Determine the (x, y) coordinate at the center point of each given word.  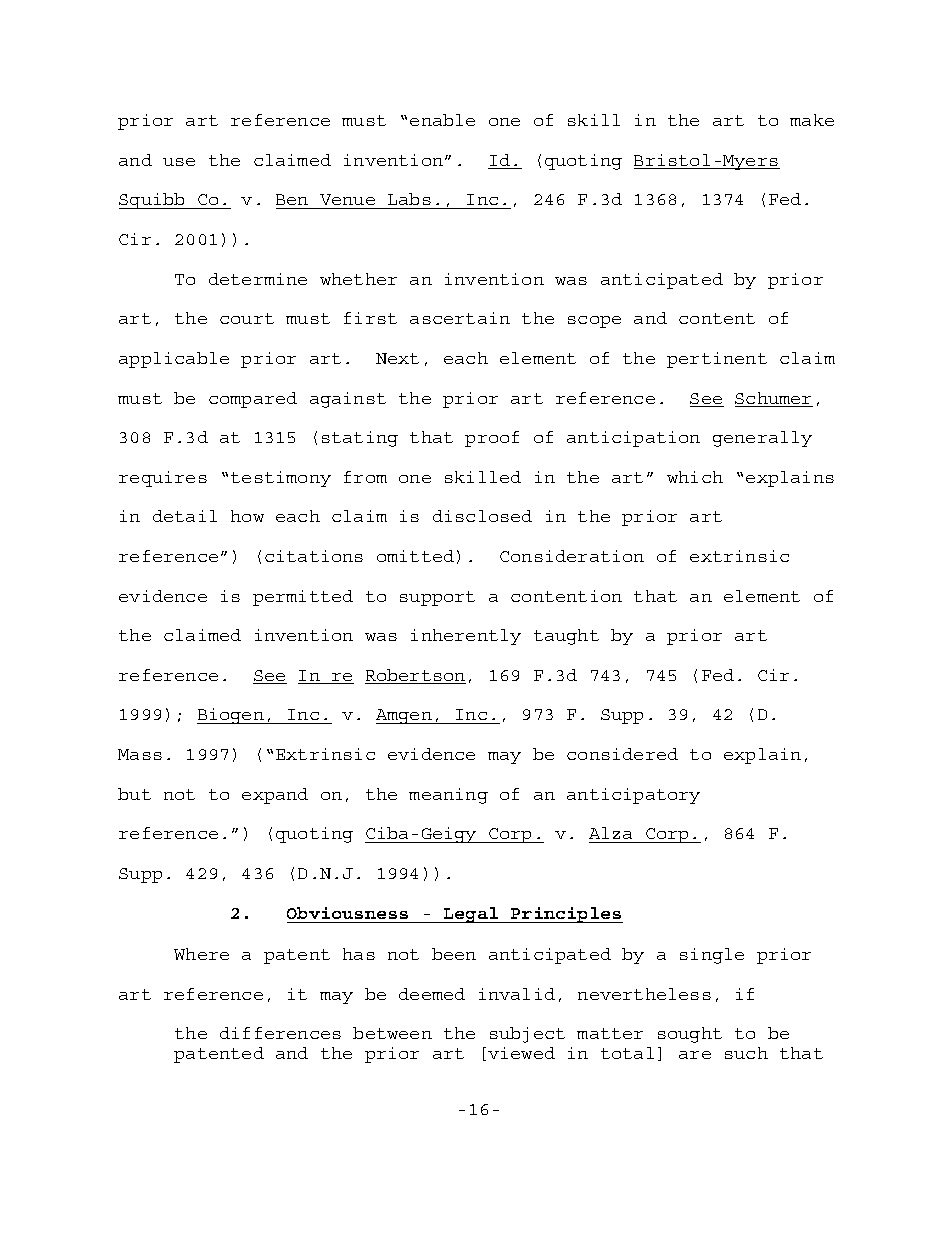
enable (442, 120)
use (179, 162)
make (812, 120)
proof (492, 439)
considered (622, 754)
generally (762, 439)
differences (280, 1033)
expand (275, 796)
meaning (448, 796)
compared (253, 400)
